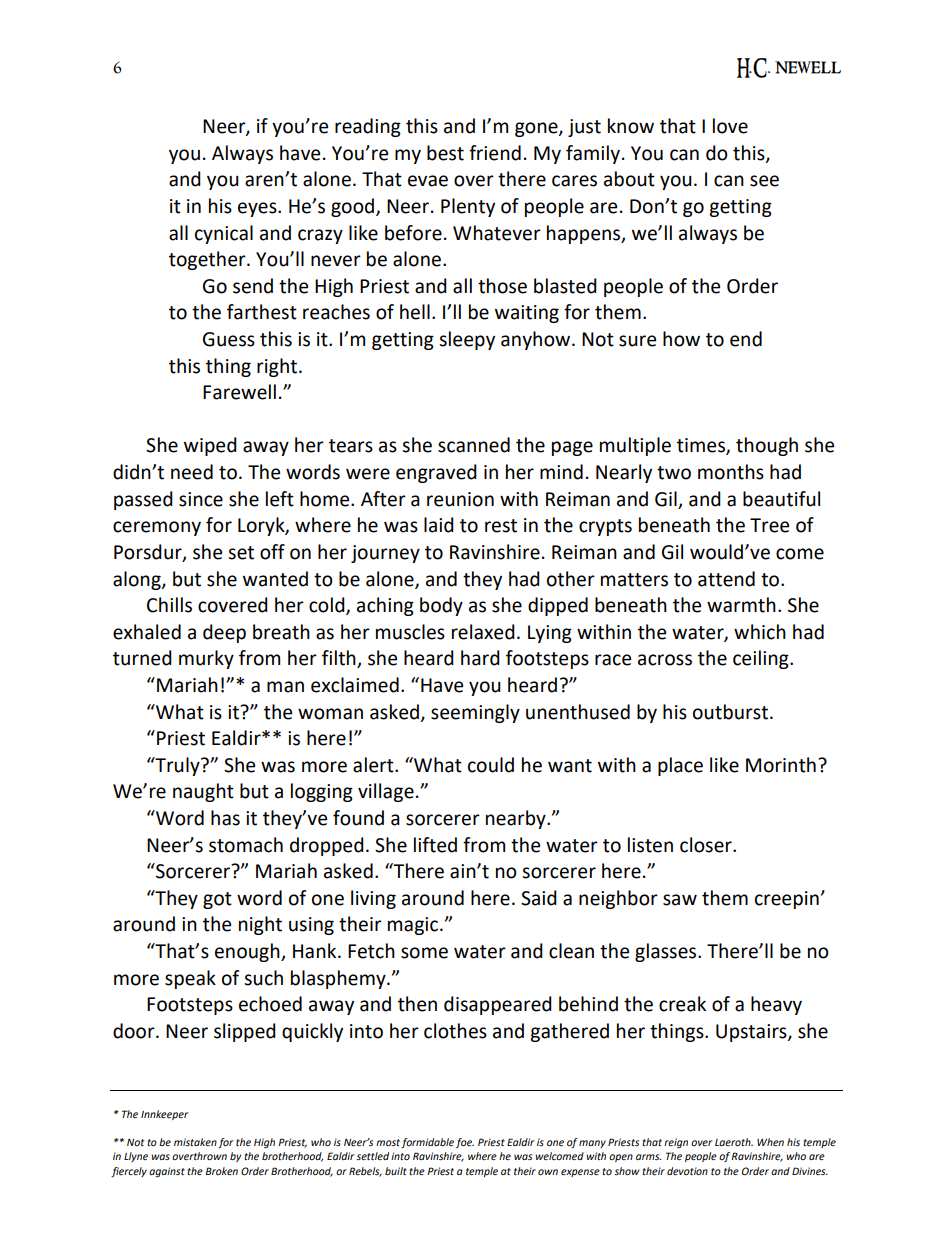  What do you see at coordinates (258, 209) in the screenshot?
I see `eyes` at bounding box center [258, 209].
